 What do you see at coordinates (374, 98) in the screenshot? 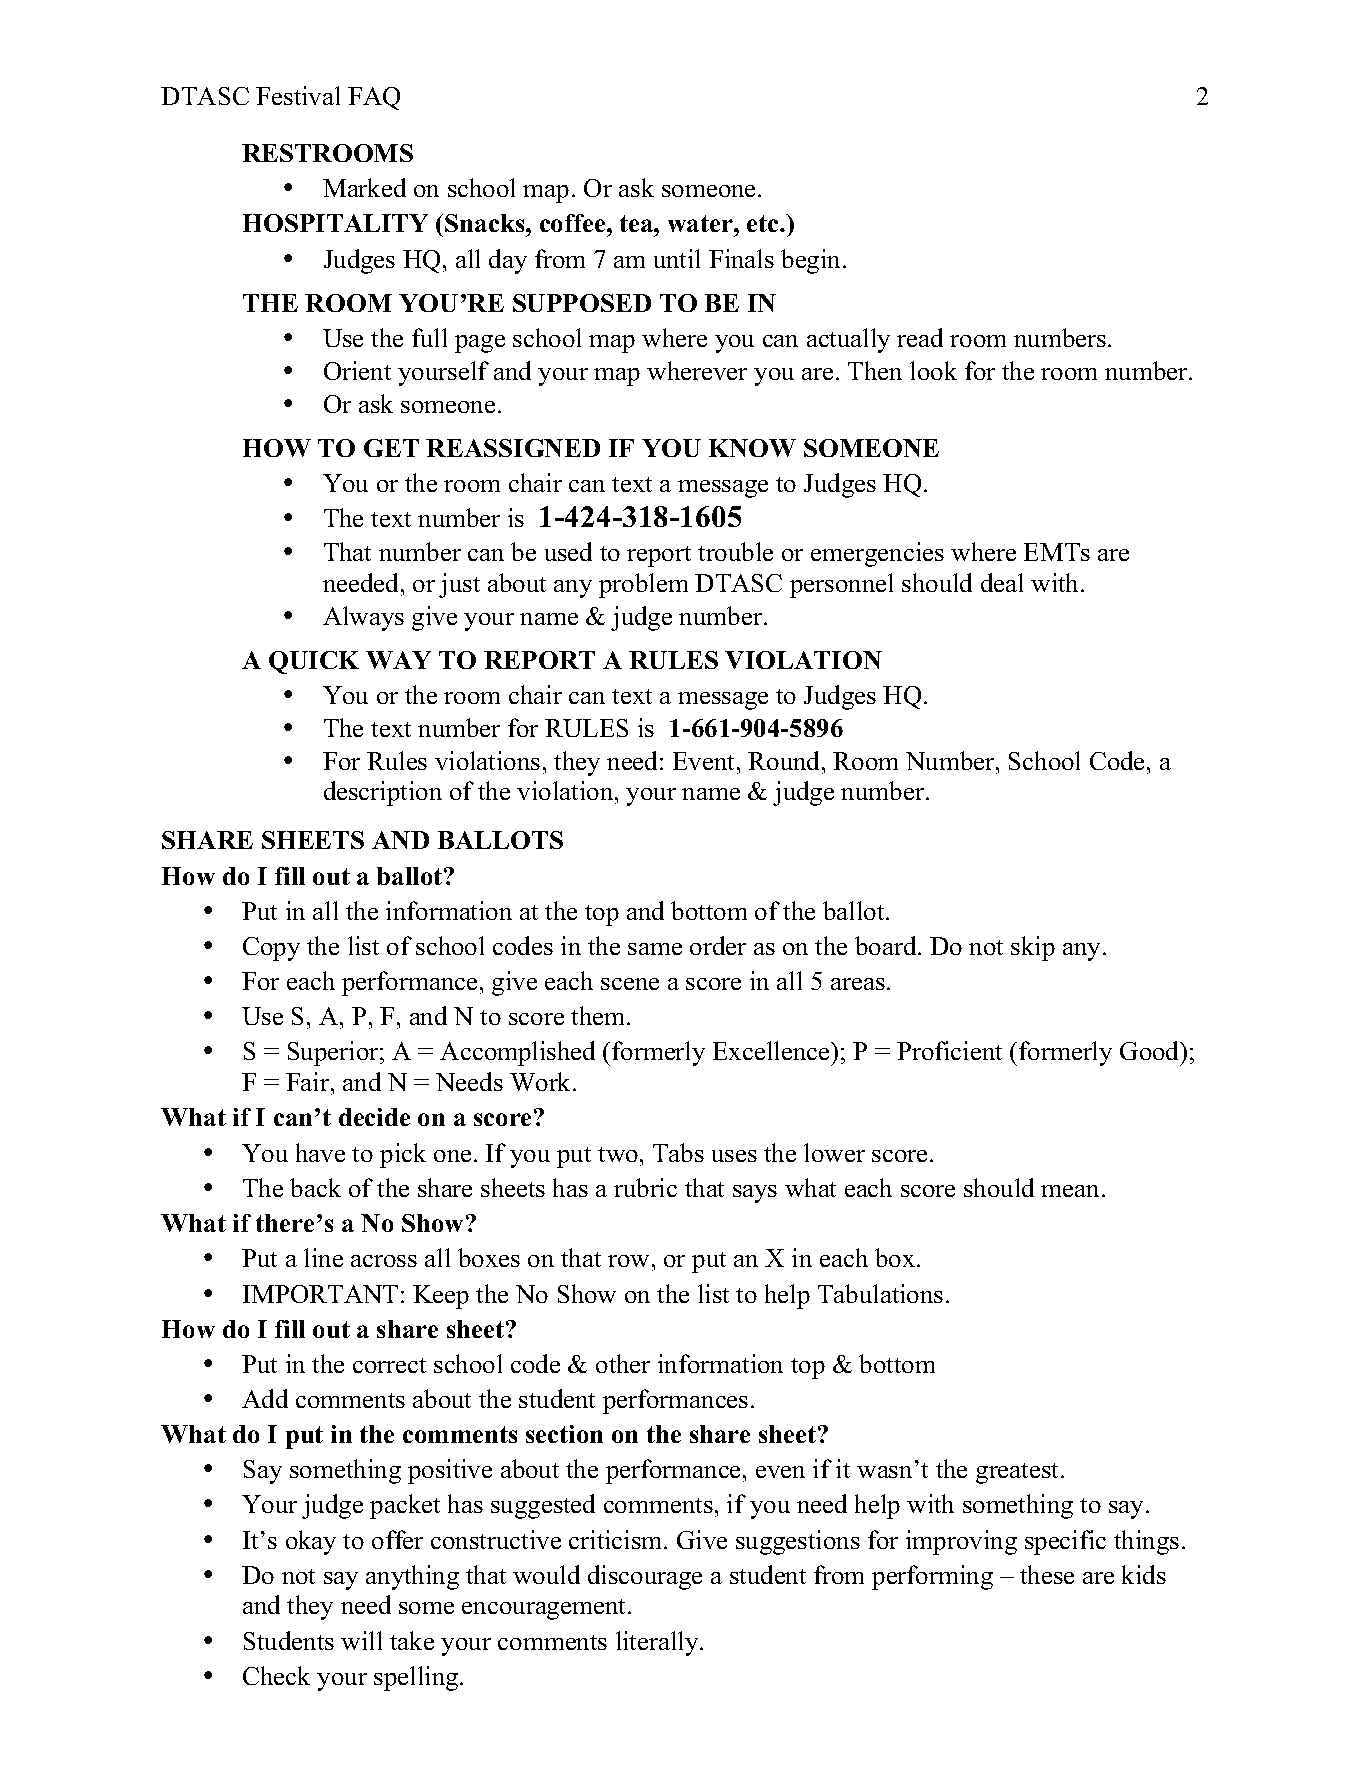
I see `FAQ` at bounding box center [374, 98].
